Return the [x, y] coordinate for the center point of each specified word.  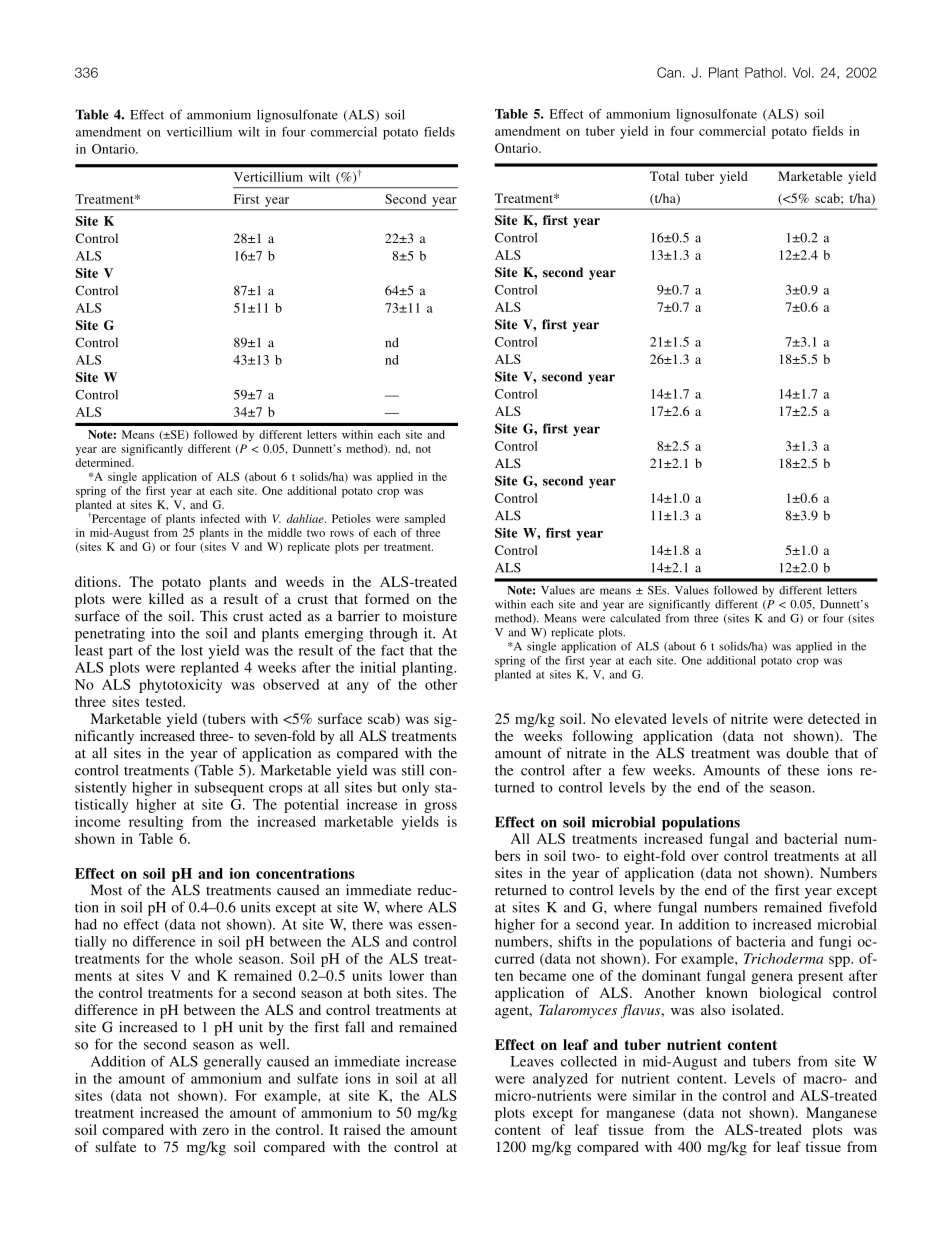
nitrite [749, 718]
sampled [425, 520]
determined [104, 462]
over [705, 857]
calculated [635, 618]
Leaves [532, 1061]
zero [215, 1131]
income [98, 821]
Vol [801, 72]
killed [166, 598]
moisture [430, 616]
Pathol [765, 72]
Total [664, 176]
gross [440, 807]
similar [654, 1095]
